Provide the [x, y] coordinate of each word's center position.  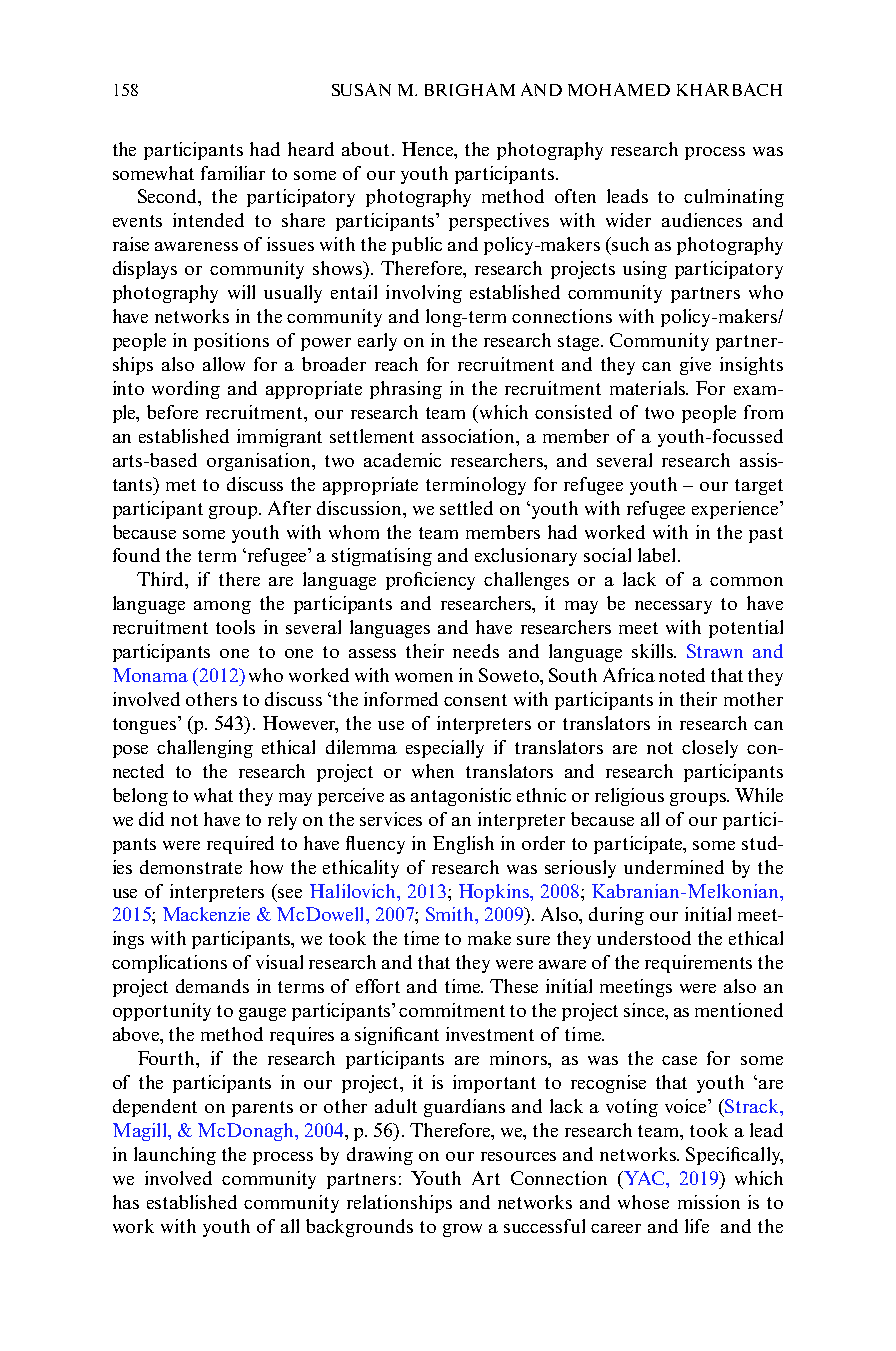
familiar [233, 173]
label [656, 555]
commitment [452, 1010]
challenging [205, 749]
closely [710, 749]
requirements [698, 964]
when [433, 771]
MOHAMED [619, 89]
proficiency [430, 581]
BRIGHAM [470, 89]
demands [212, 986]
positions [231, 342]
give [695, 366]
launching [175, 1156]
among [222, 607]
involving [424, 294]
